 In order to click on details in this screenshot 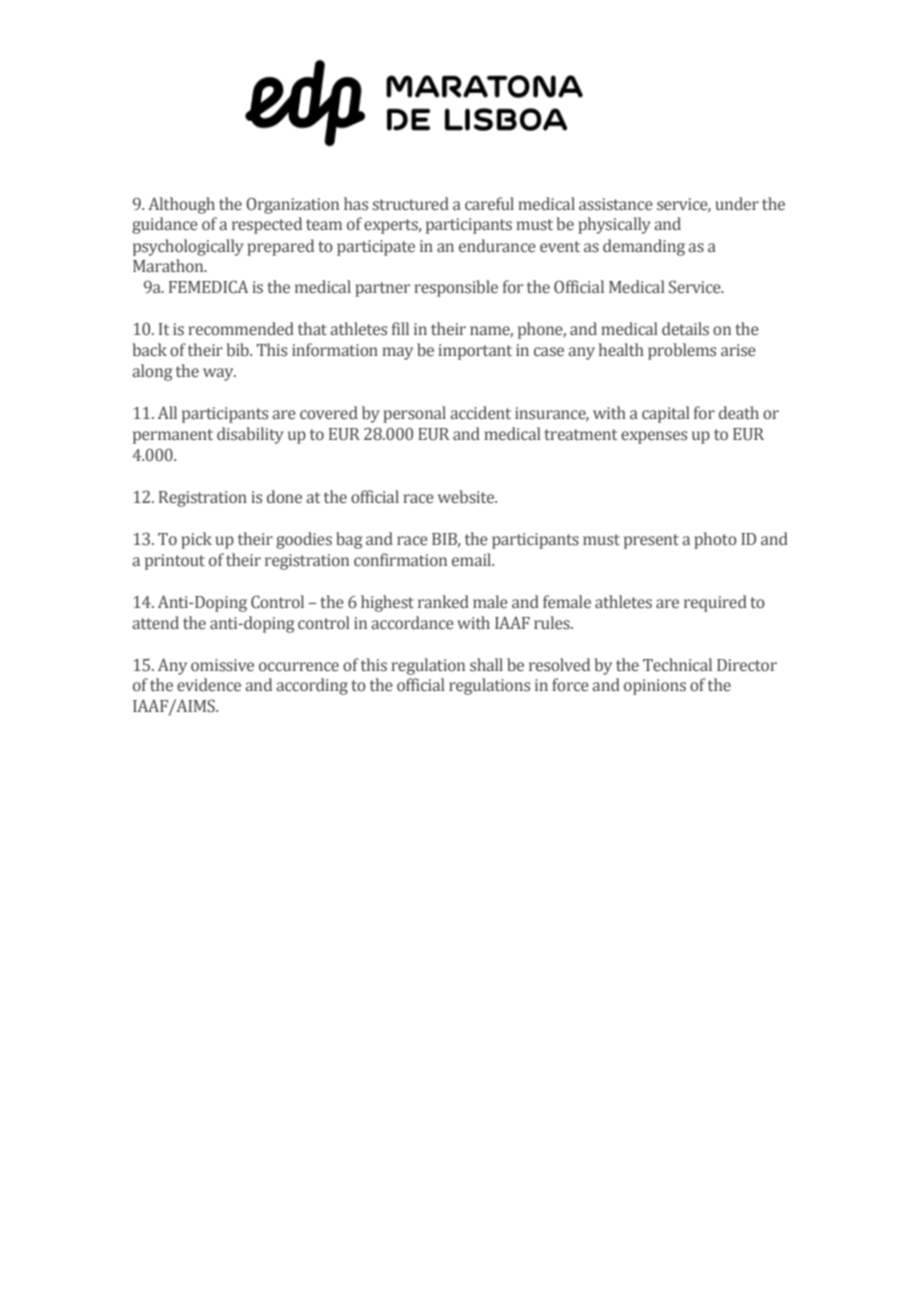, I will do `click(685, 329)`.
